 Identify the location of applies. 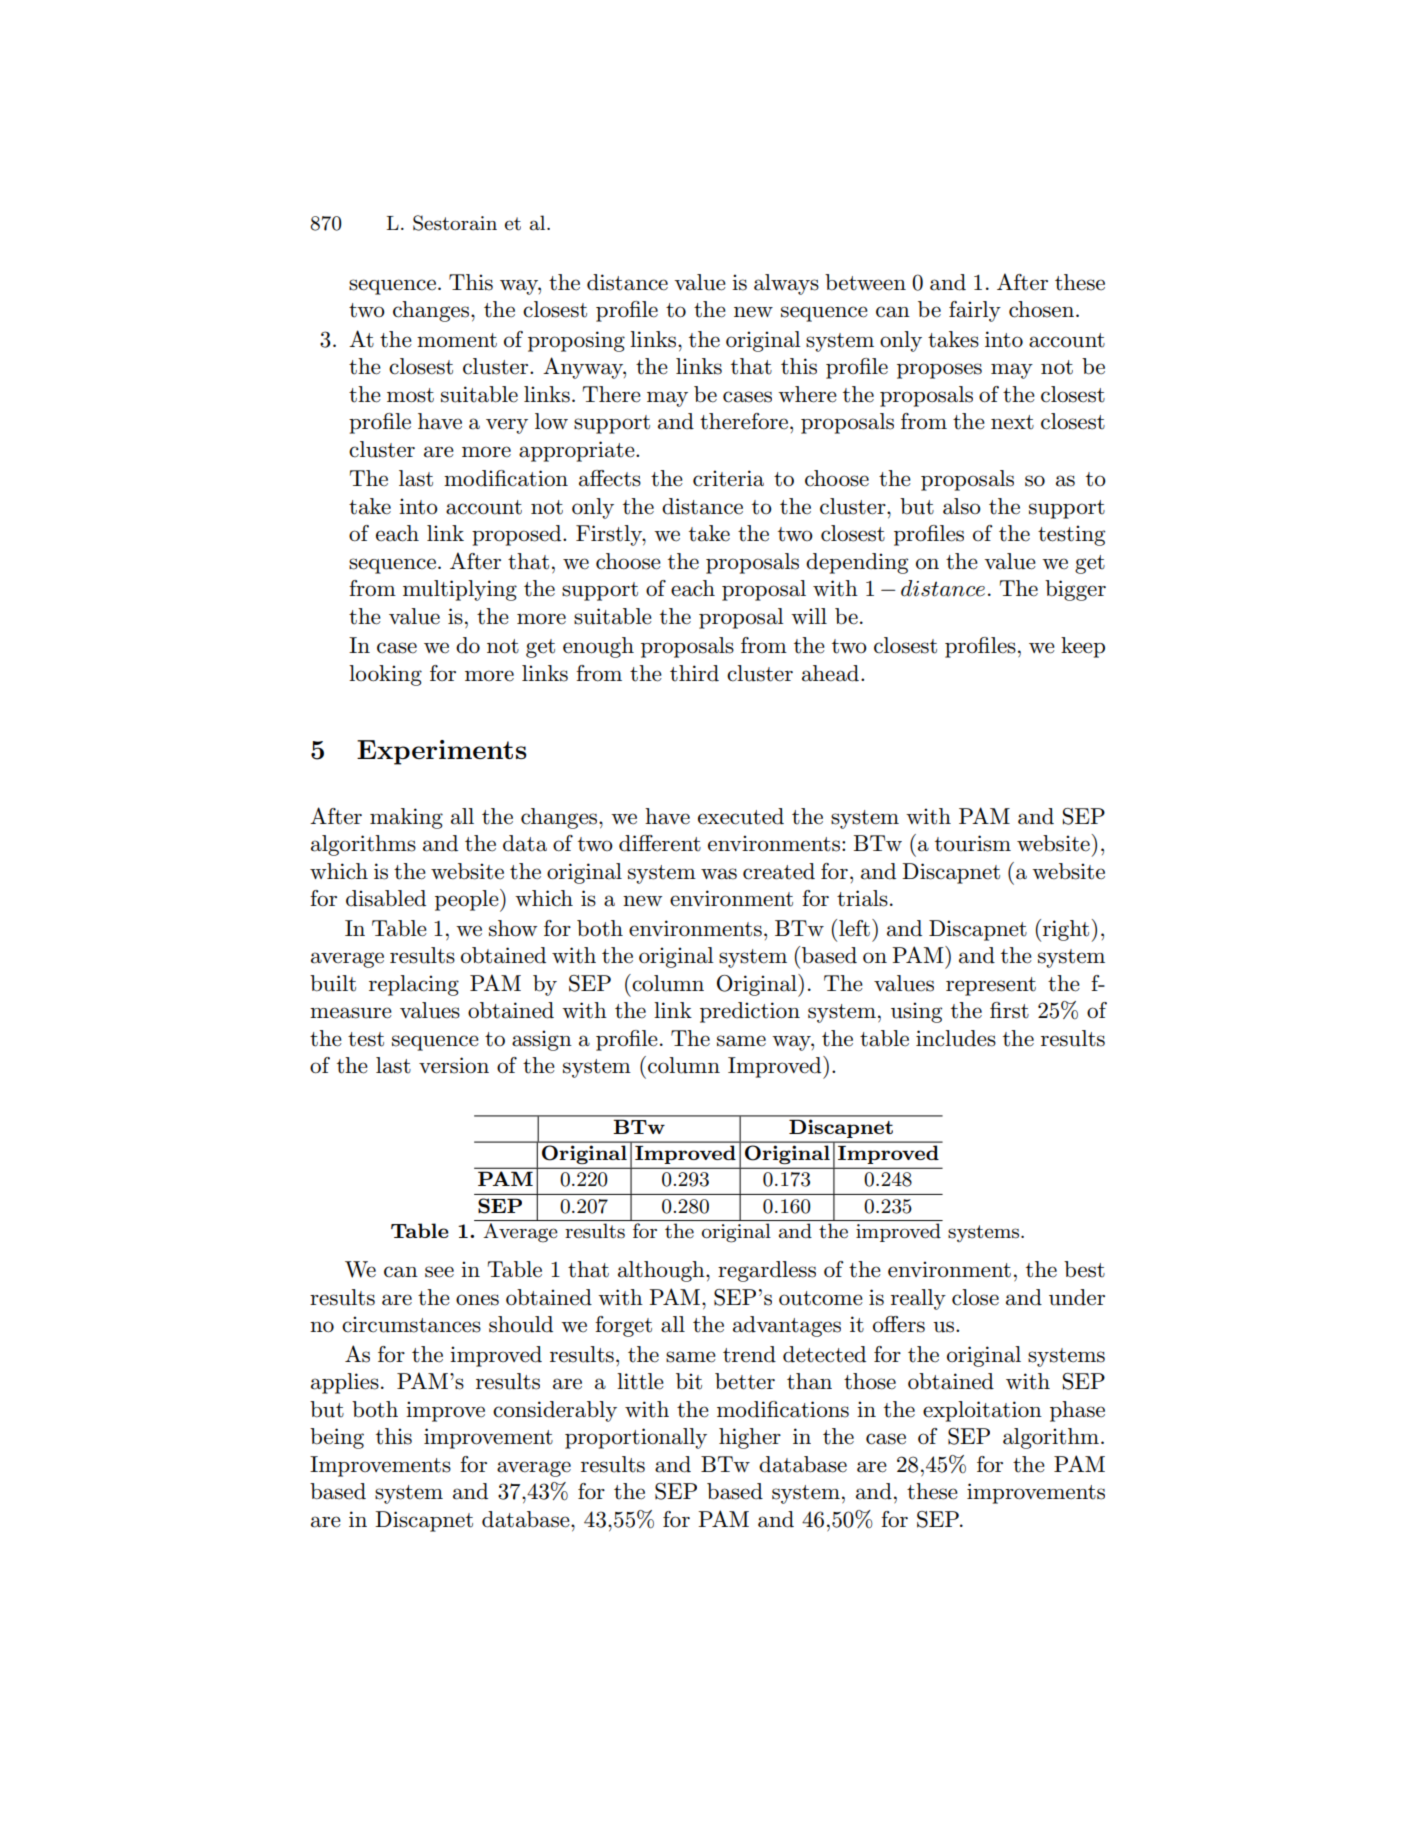
(345, 1383).
